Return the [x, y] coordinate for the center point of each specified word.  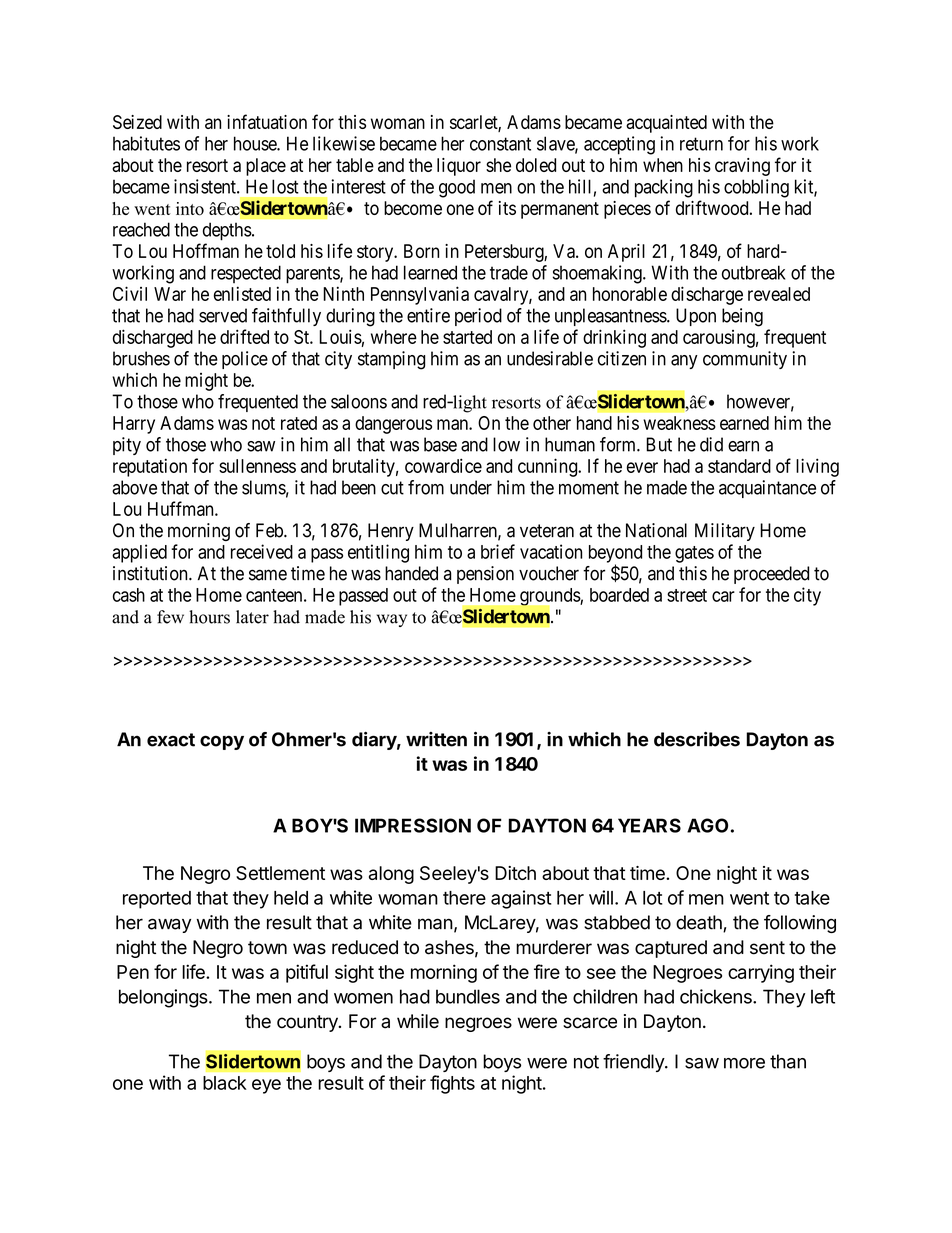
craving [742, 167]
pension [485, 575]
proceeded [771, 575]
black [225, 1083]
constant [500, 144]
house [256, 143]
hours [209, 617]
